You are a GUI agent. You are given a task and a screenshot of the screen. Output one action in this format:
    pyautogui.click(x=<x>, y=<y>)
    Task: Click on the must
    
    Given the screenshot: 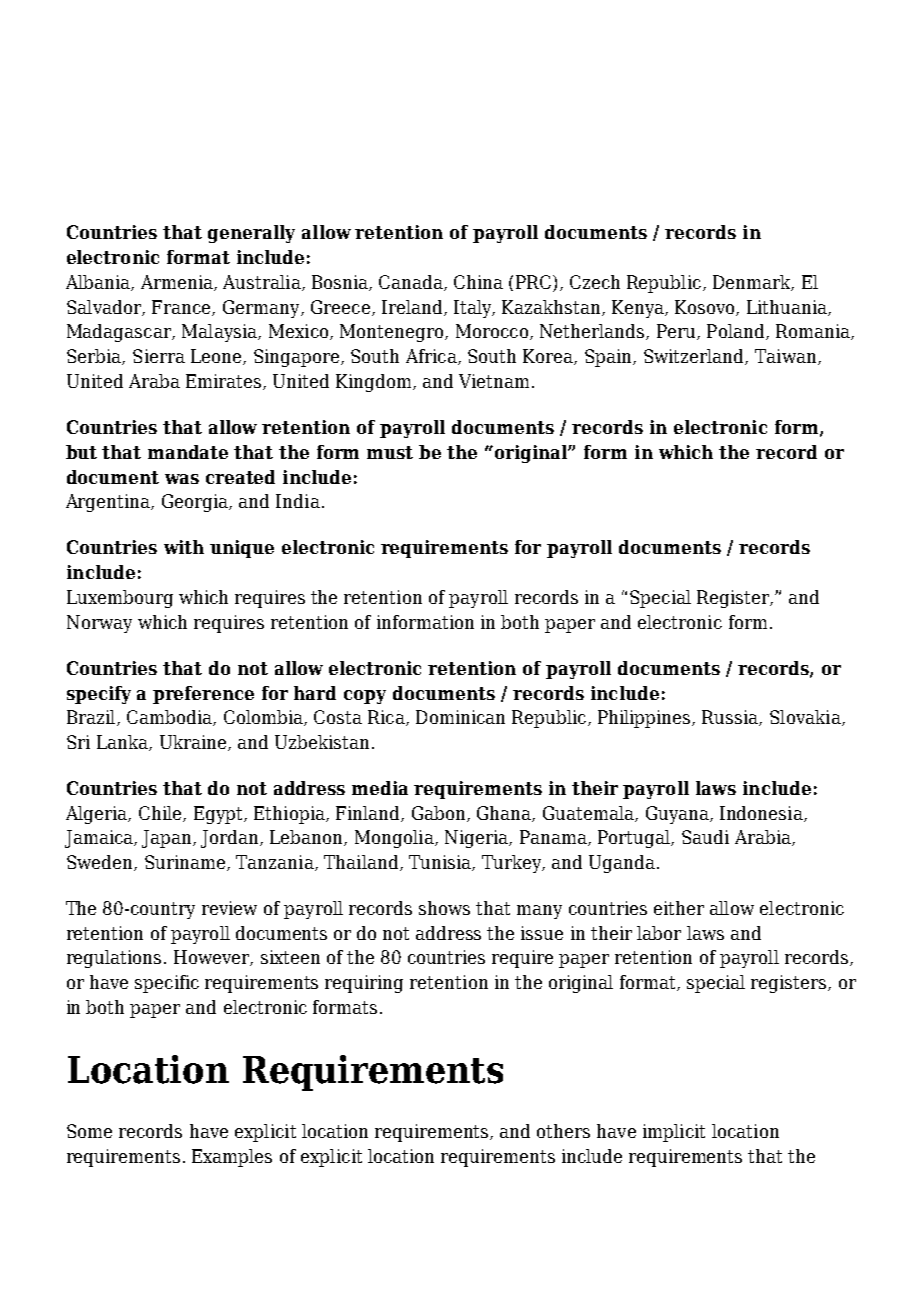 What is the action you would take?
    pyautogui.click(x=390, y=452)
